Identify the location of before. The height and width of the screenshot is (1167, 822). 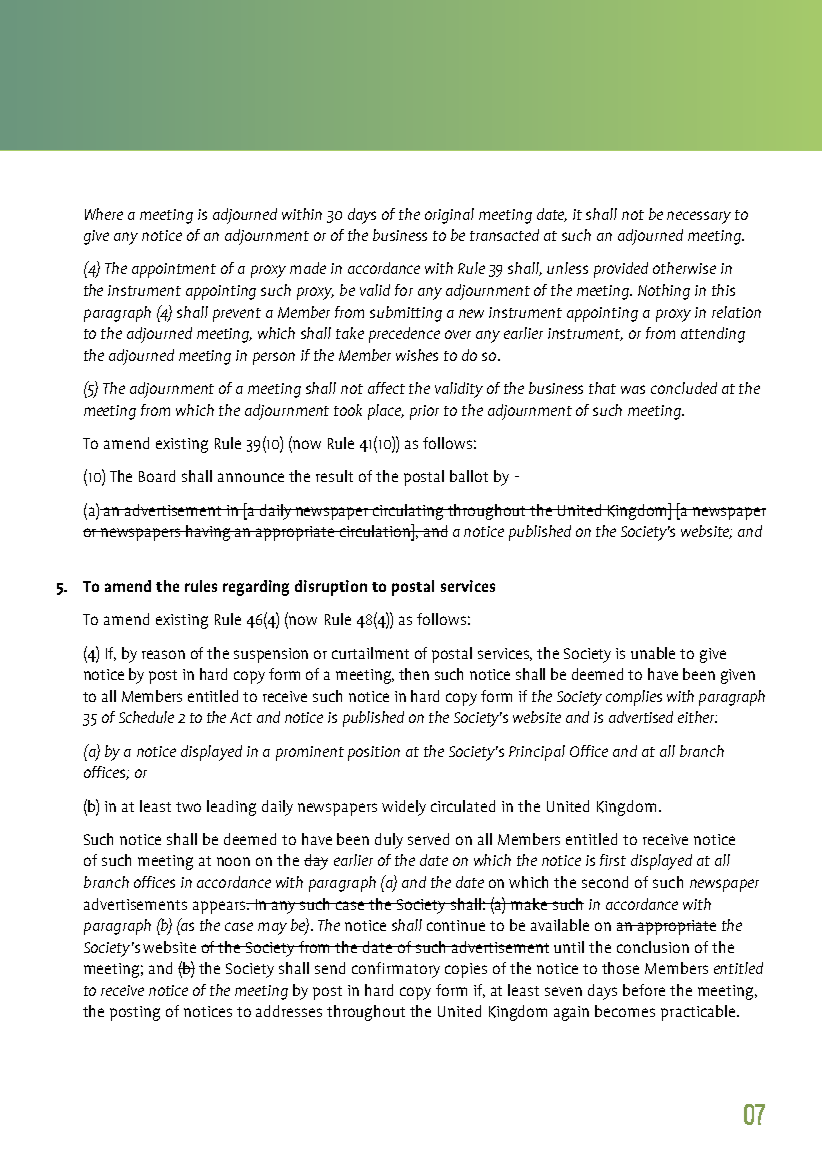
(644, 990).
